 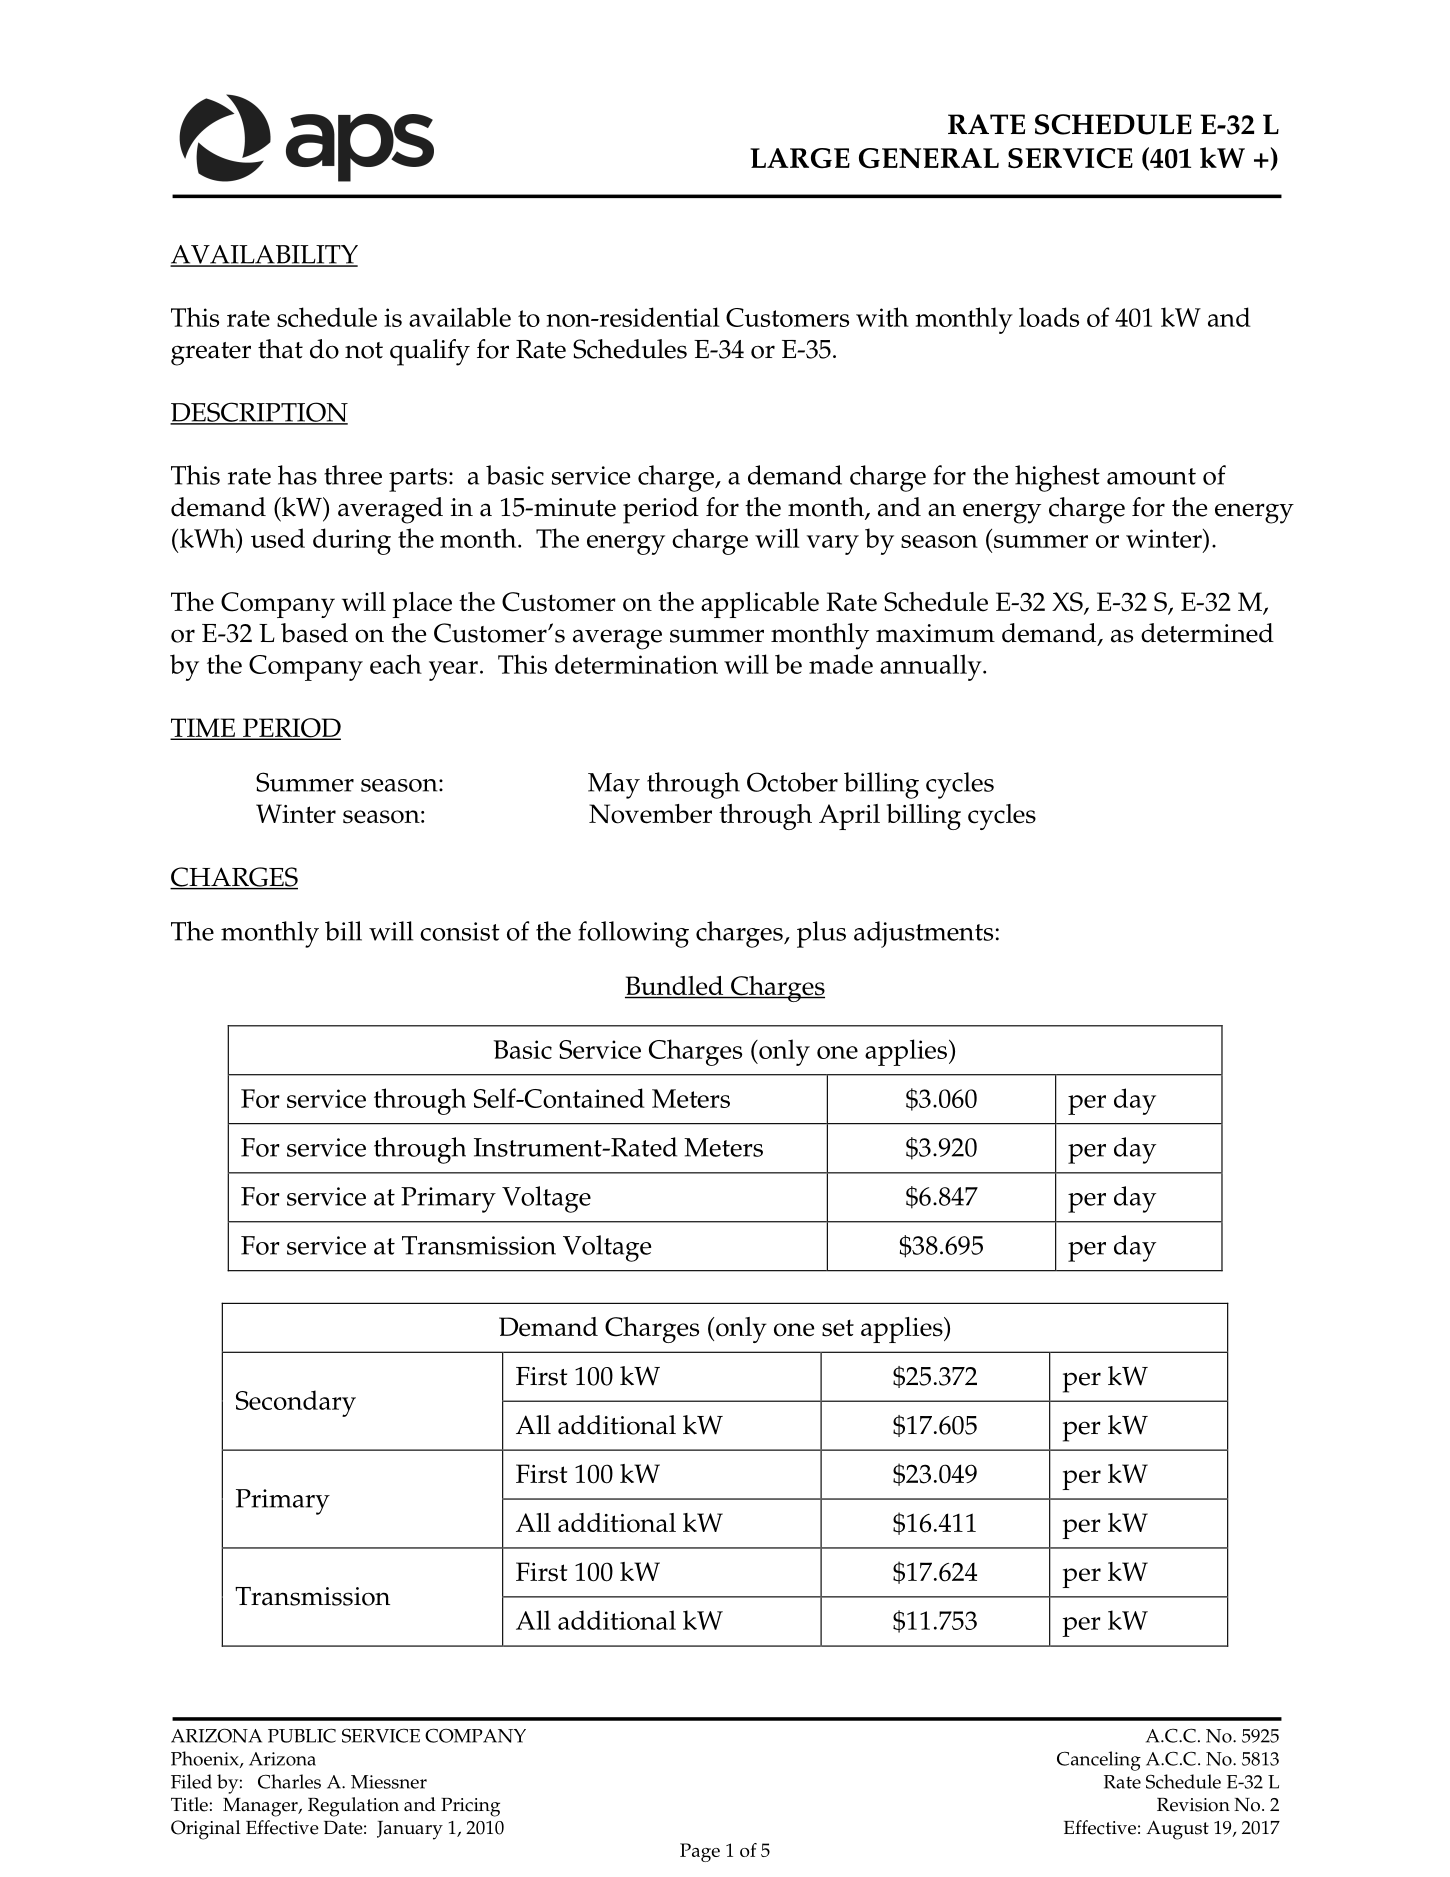 What do you see at coordinates (264, 255) in the page?
I see `AVAILABILITY` at bounding box center [264, 255].
